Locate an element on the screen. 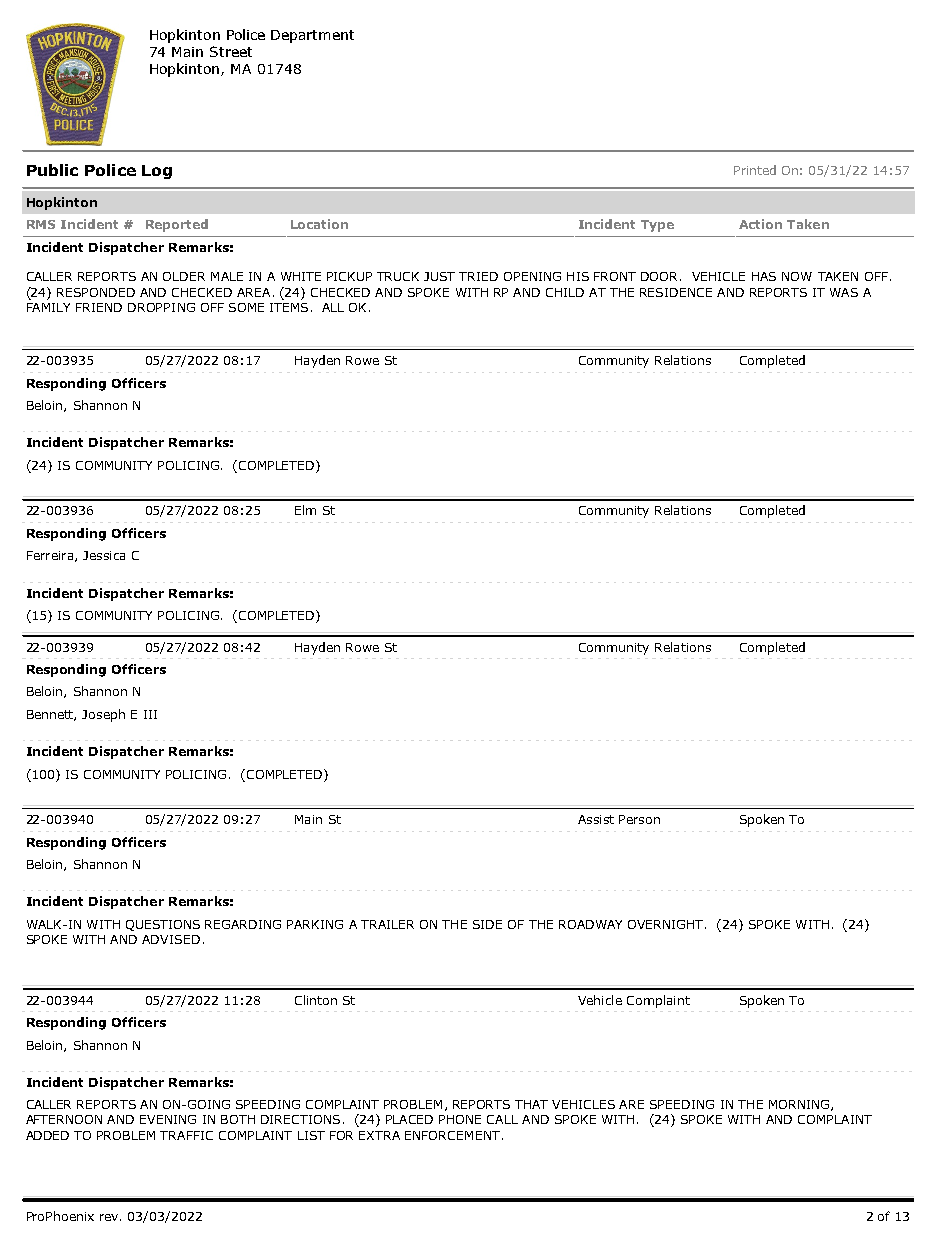  Assist is located at coordinates (596, 819).
